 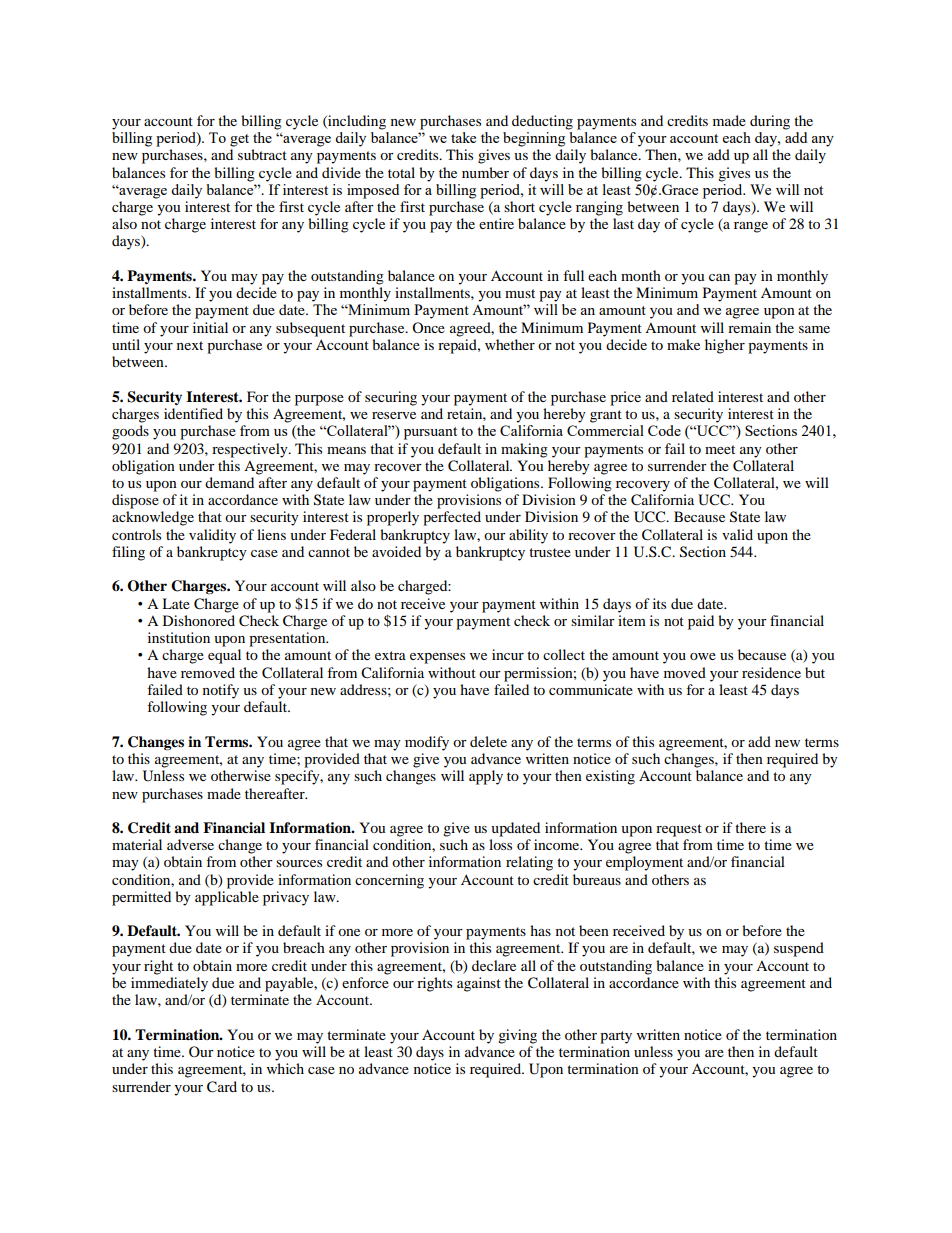 I want to click on take, so click(x=463, y=137).
